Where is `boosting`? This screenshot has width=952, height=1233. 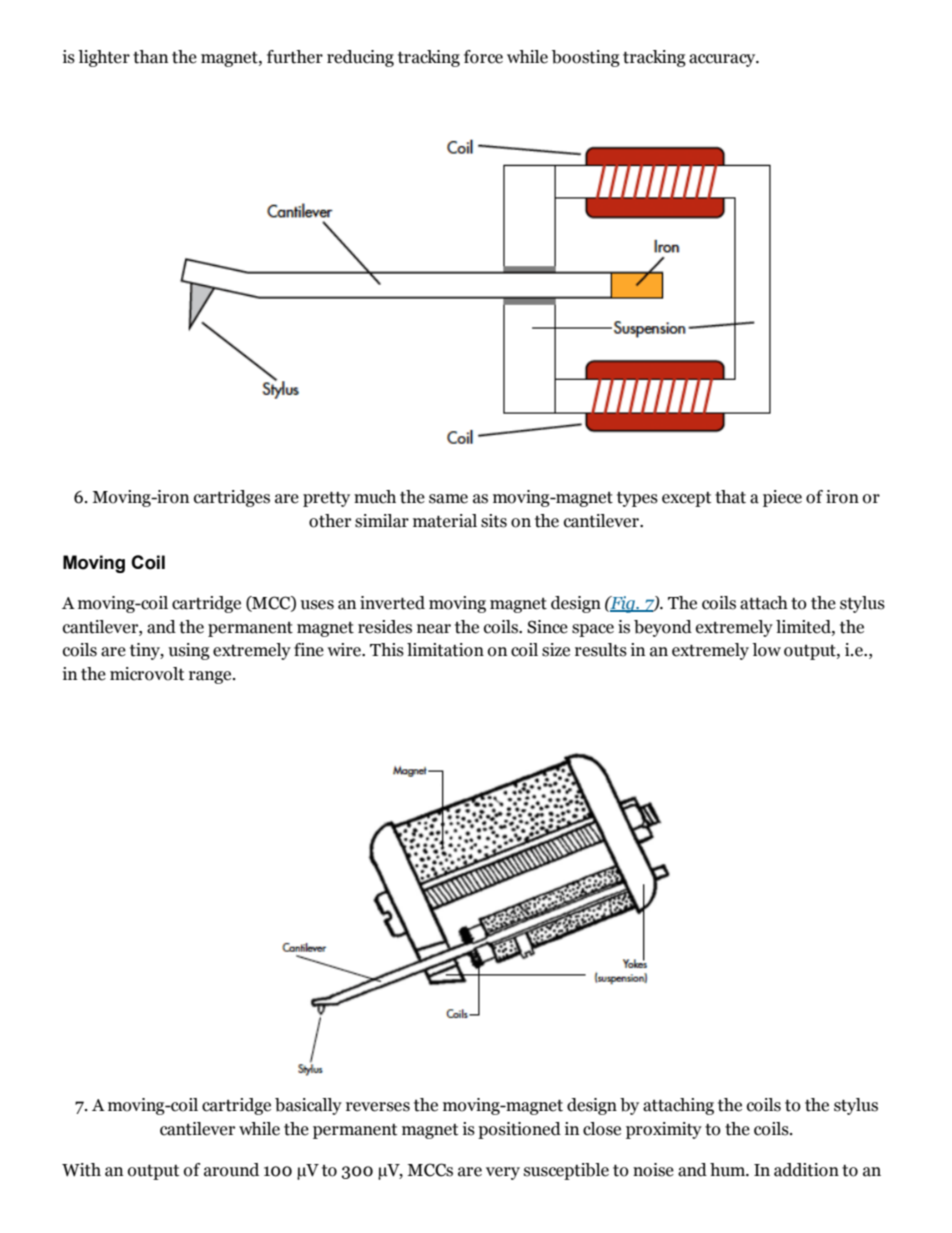
boosting is located at coordinates (586, 58).
